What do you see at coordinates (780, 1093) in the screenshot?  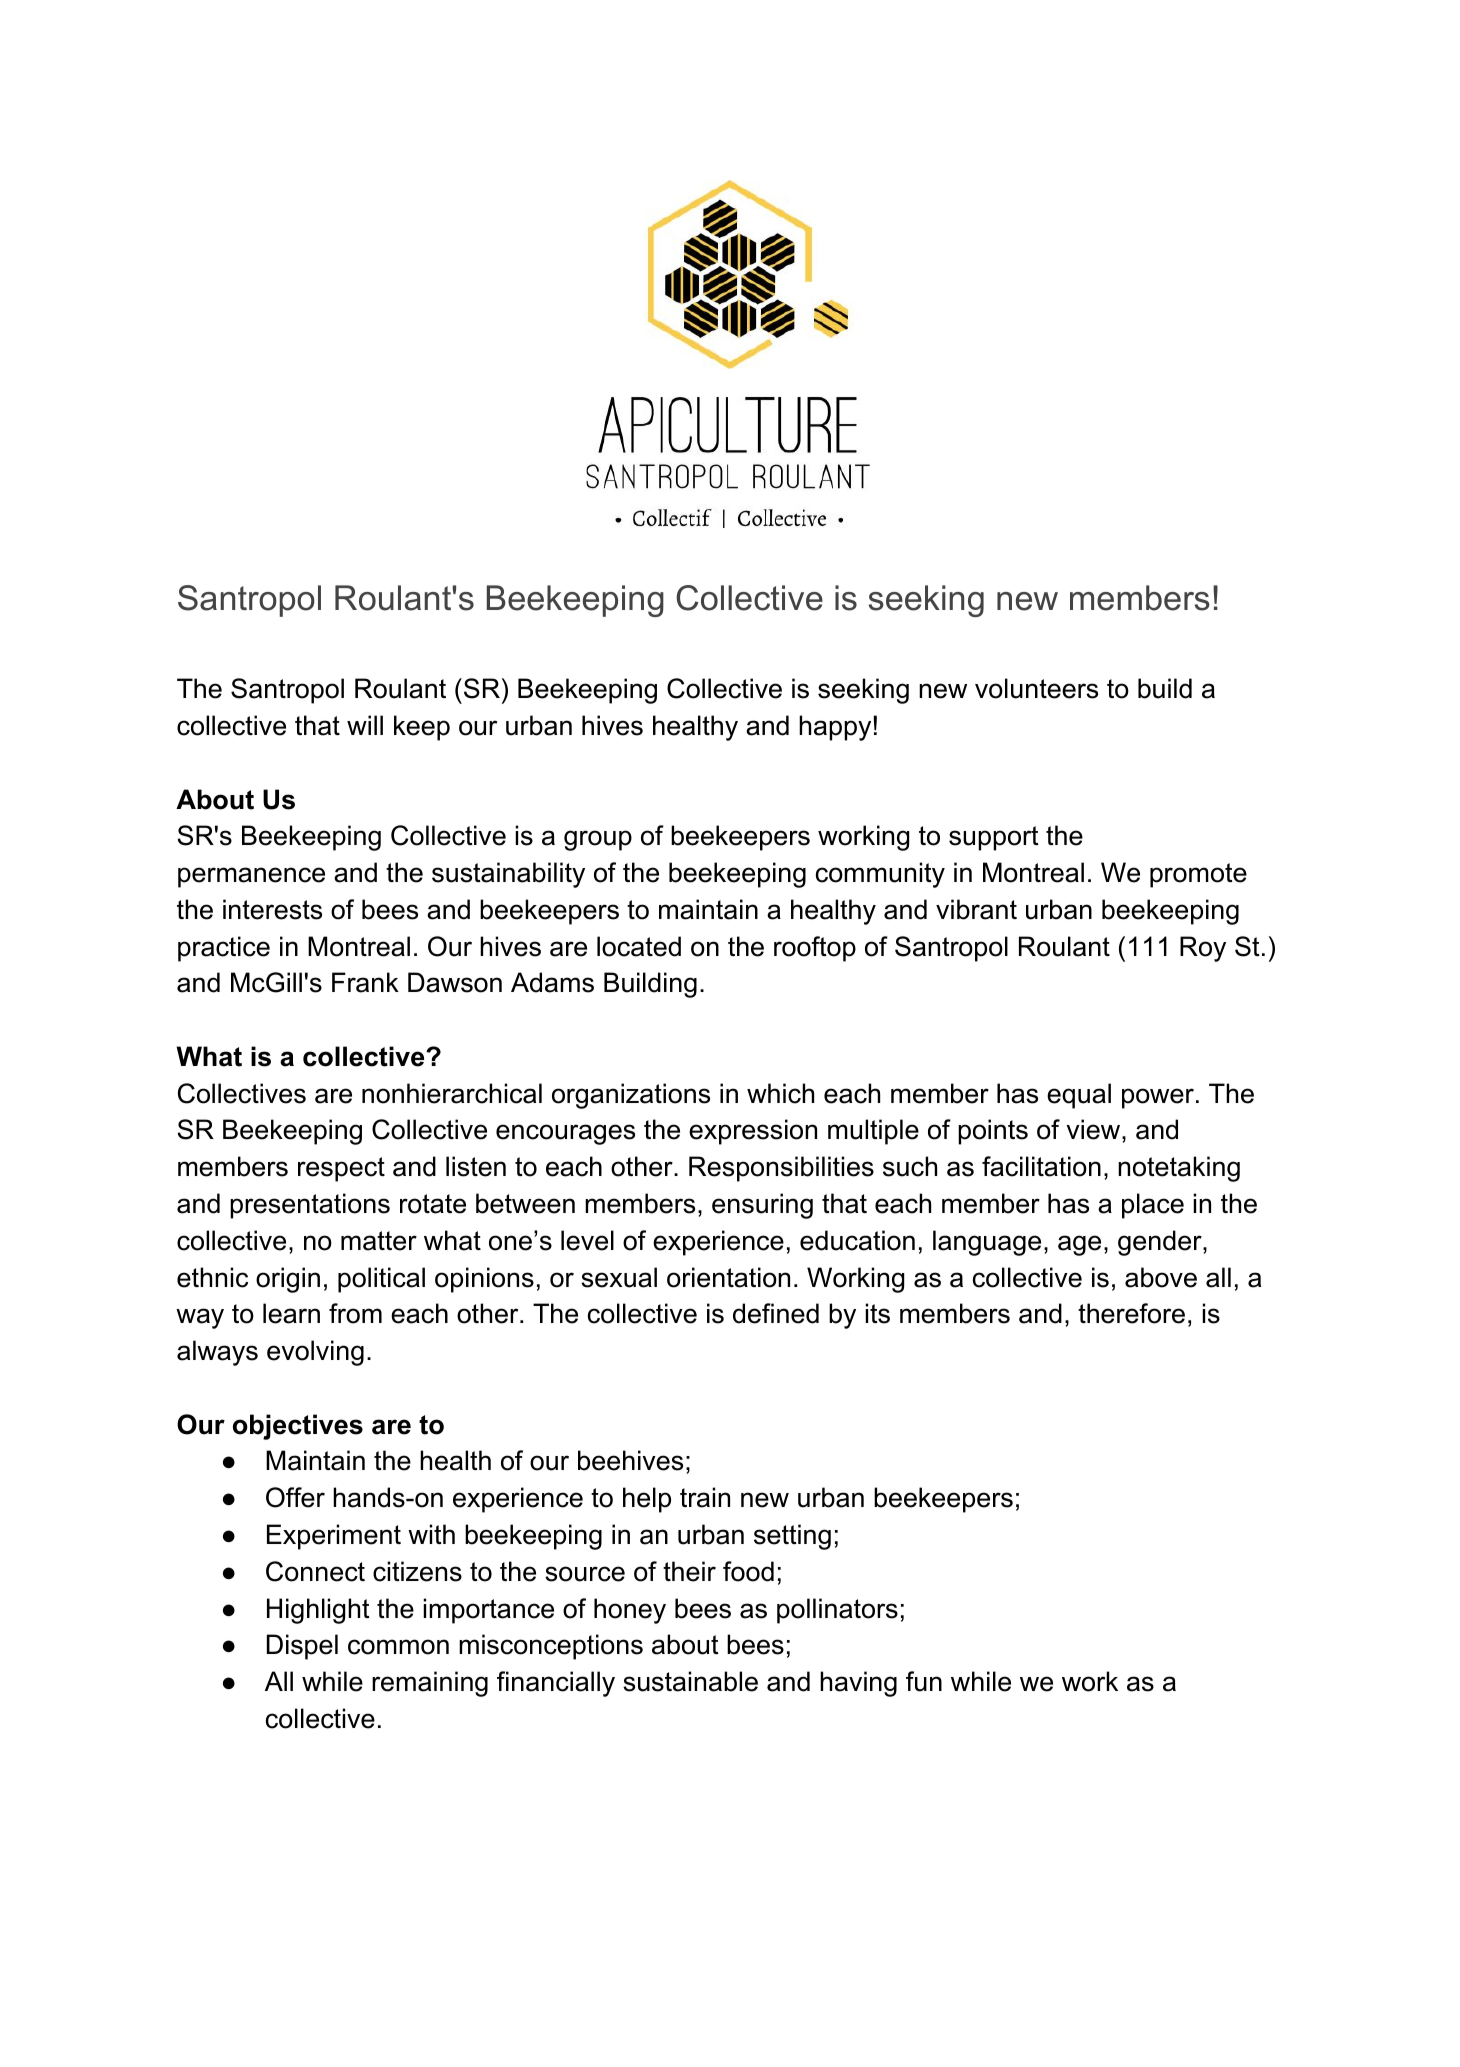 I see `which` at bounding box center [780, 1093].
